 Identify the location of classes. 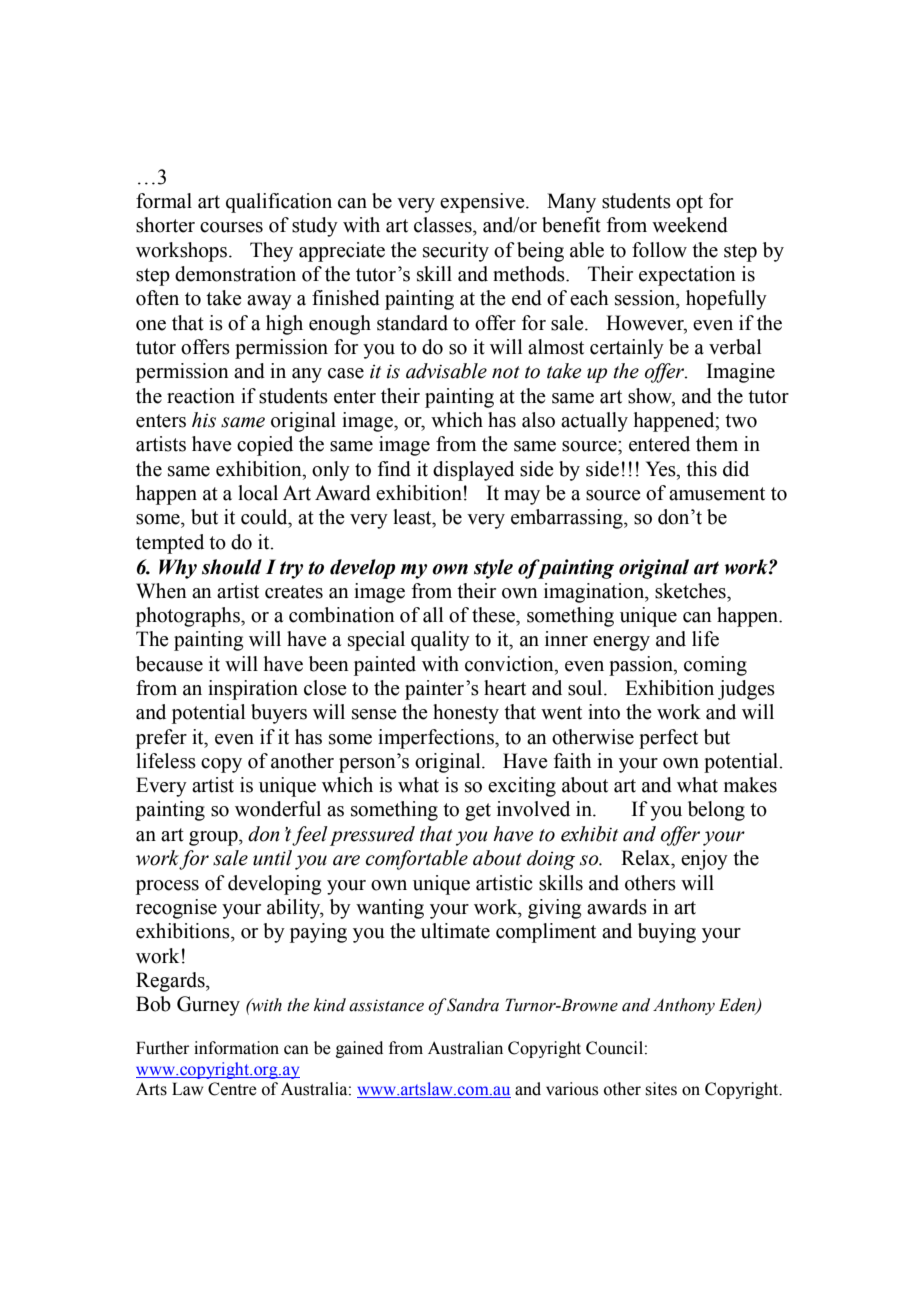
(444, 225).
